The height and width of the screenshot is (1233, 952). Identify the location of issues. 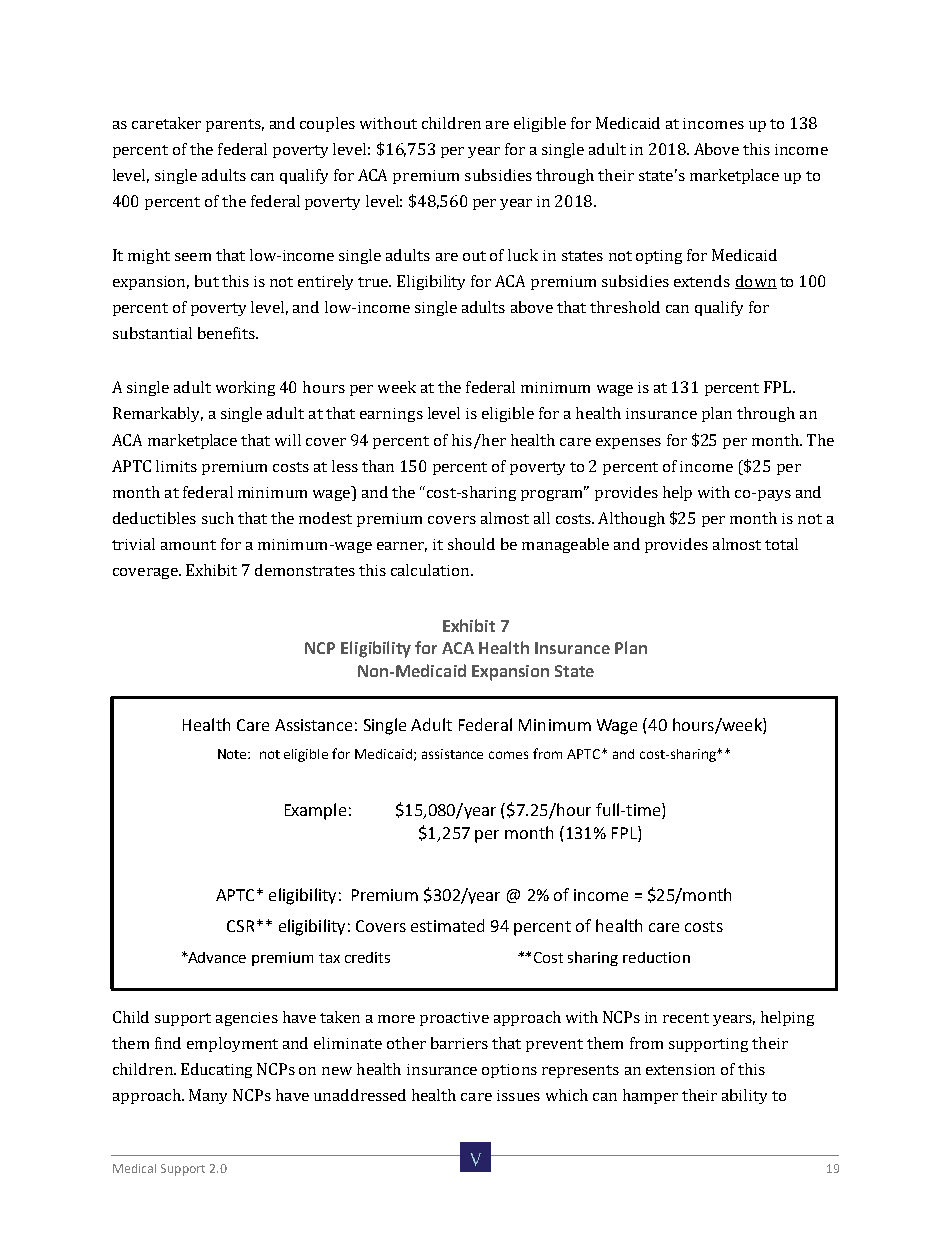
(518, 1095).
